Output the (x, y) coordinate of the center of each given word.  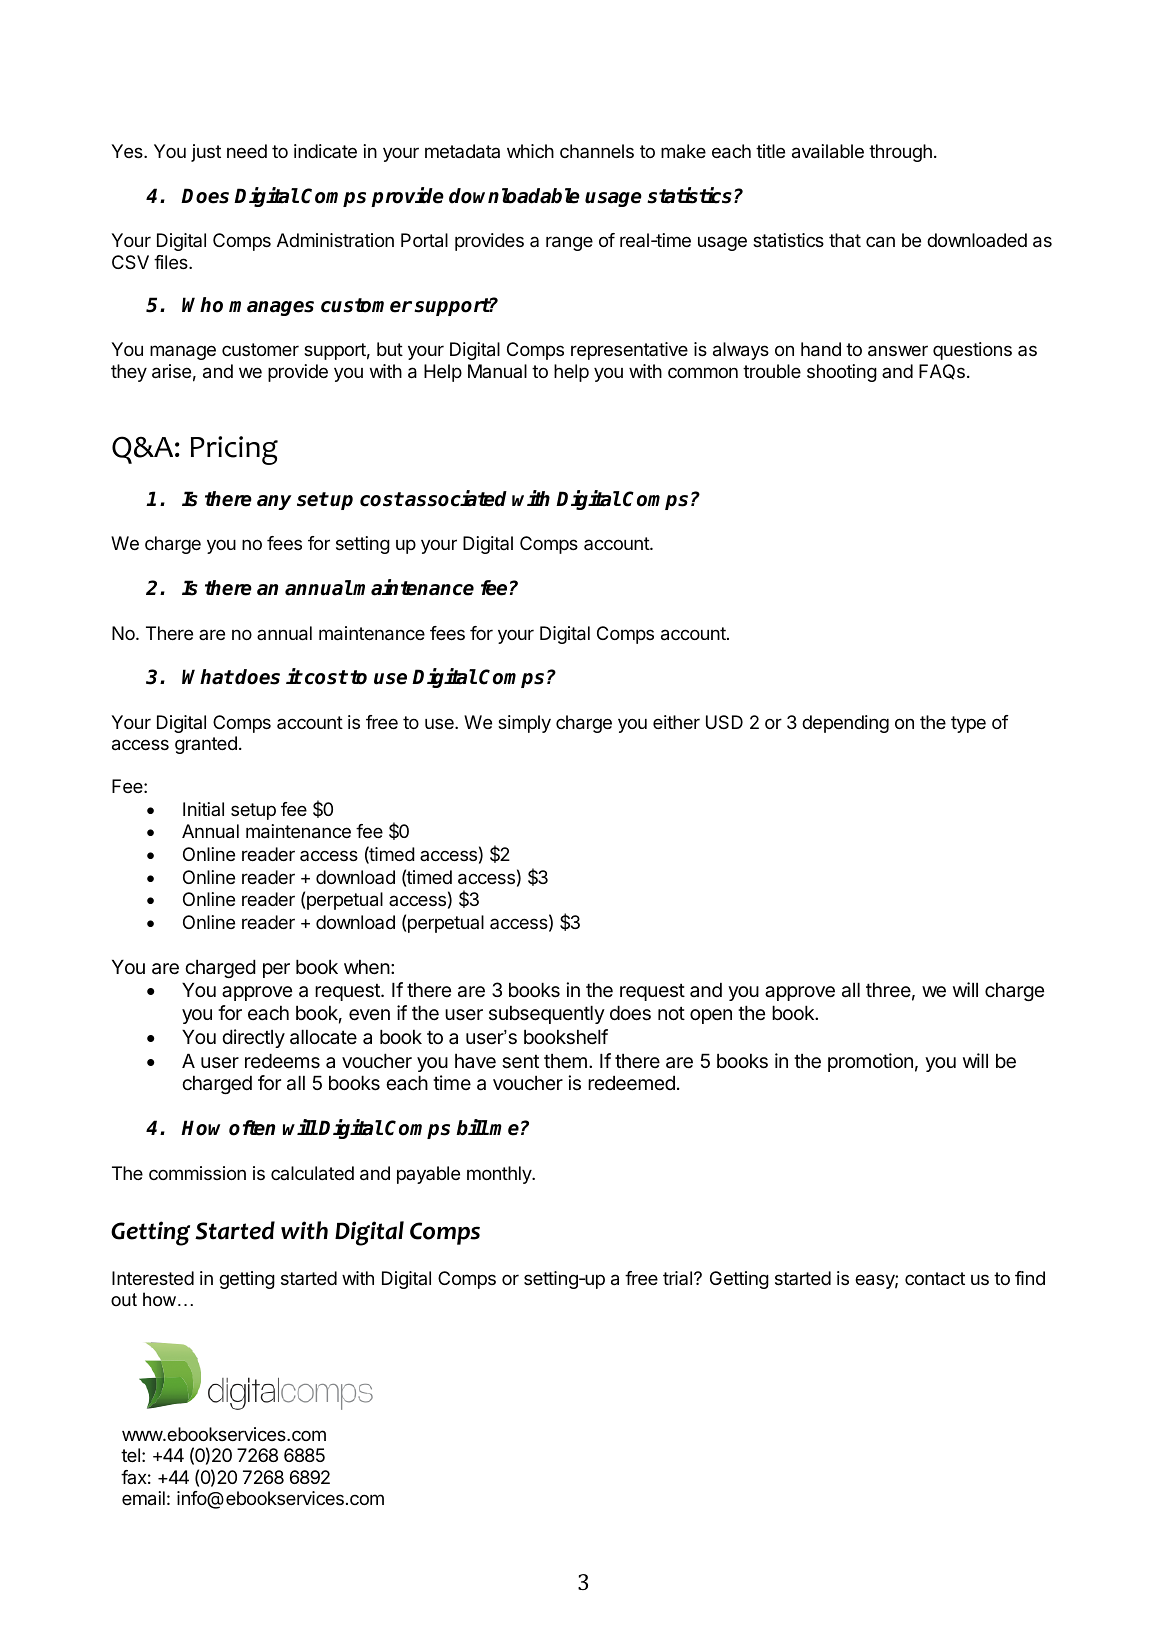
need (247, 151)
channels (597, 151)
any (274, 502)
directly (253, 1038)
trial (677, 1278)
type (968, 724)
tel (130, 1455)
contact (935, 1278)
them (565, 1061)
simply (524, 724)
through (900, 153)
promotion (870, 1062)
